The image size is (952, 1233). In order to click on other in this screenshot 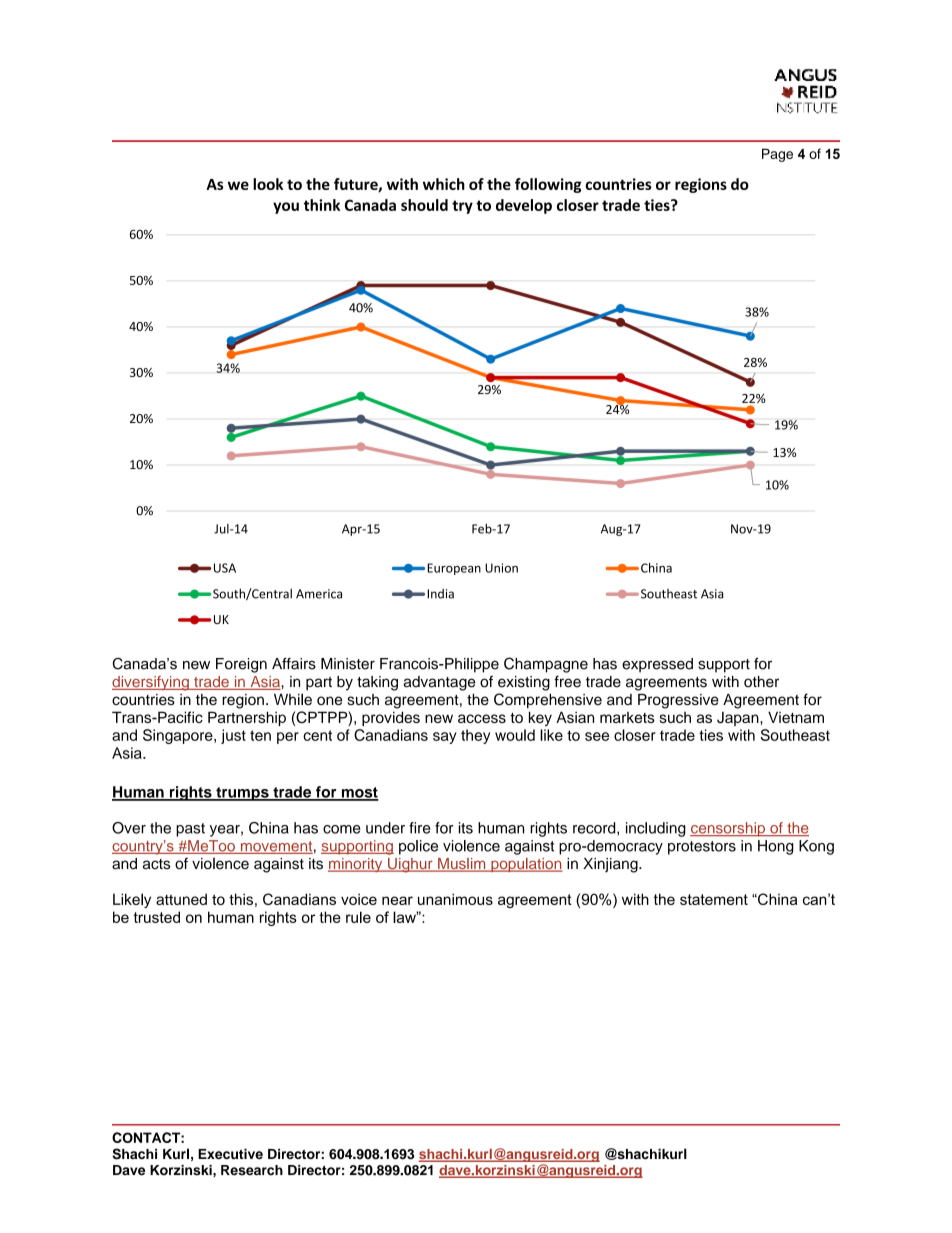, I will do `click(761, 682)`.
